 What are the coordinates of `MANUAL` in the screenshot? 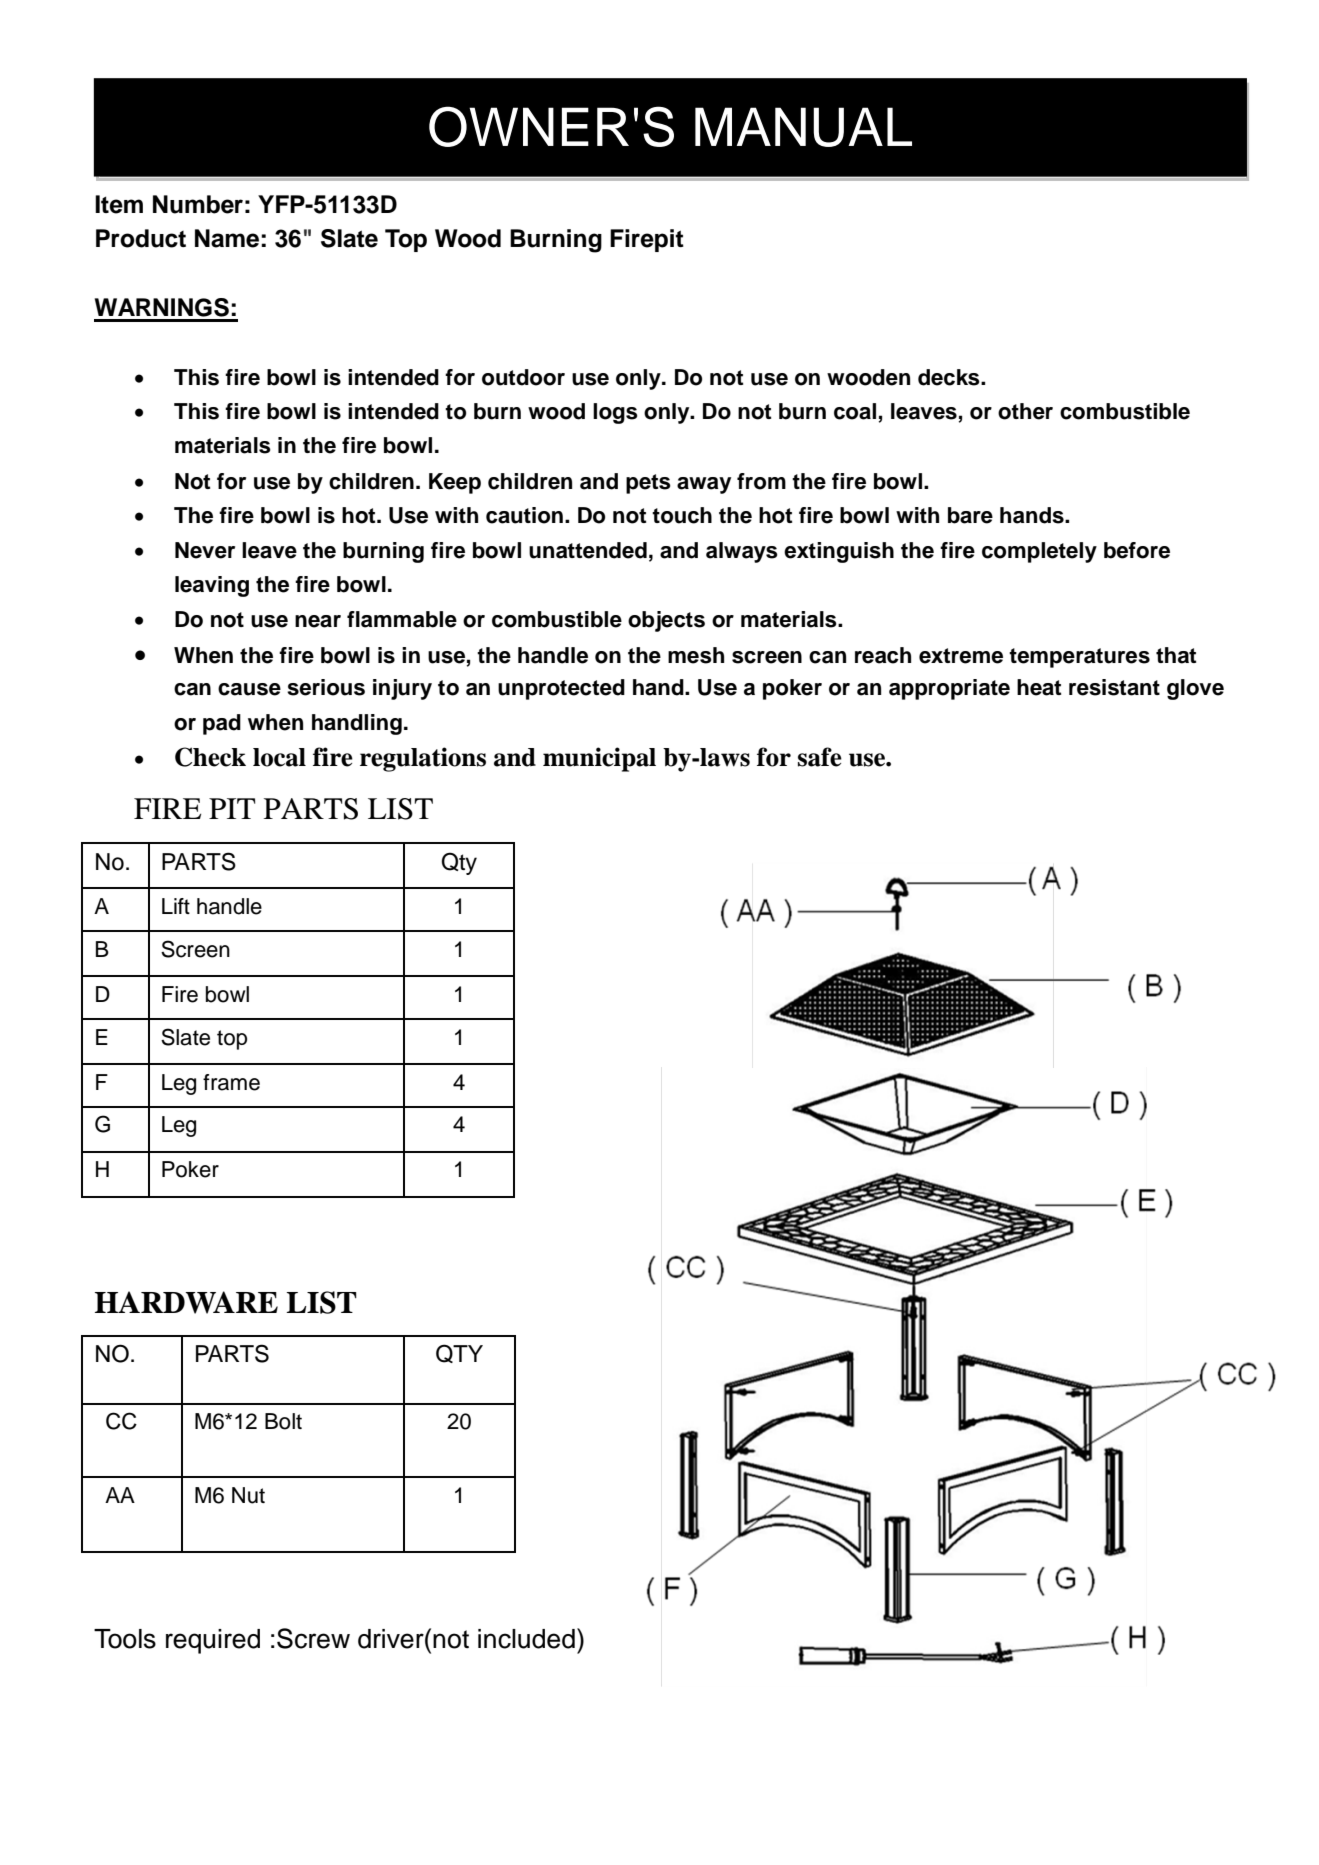 It's located at (803, 127).
